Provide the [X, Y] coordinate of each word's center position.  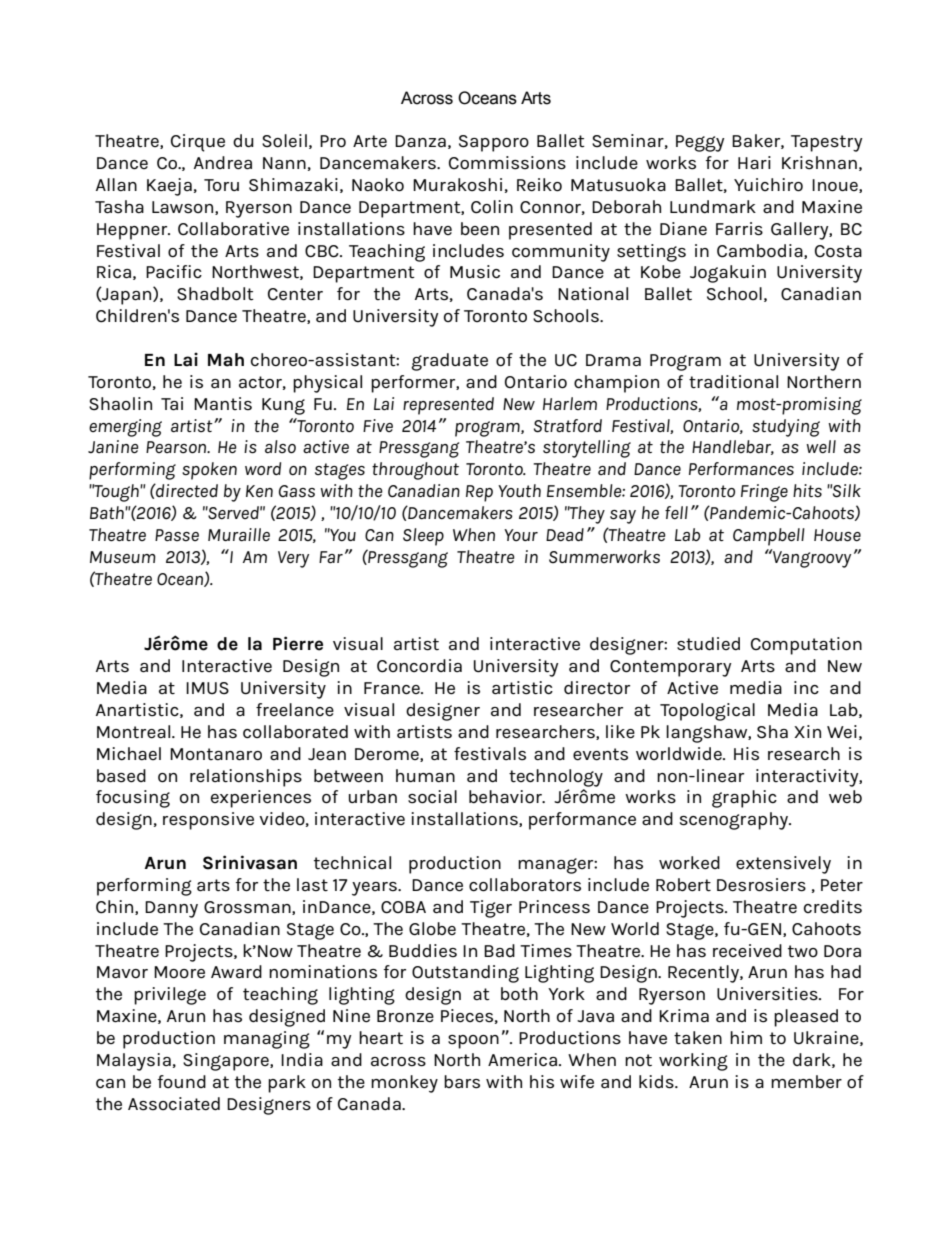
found [182, 1081]
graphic [744, 799]
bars [462, 1082]
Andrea [223, 163]
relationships [246, 778]
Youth [519, 490]
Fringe [764, 493]
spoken [209, 471]
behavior [506, 797]
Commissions [507, 163]
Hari [754, 162]
